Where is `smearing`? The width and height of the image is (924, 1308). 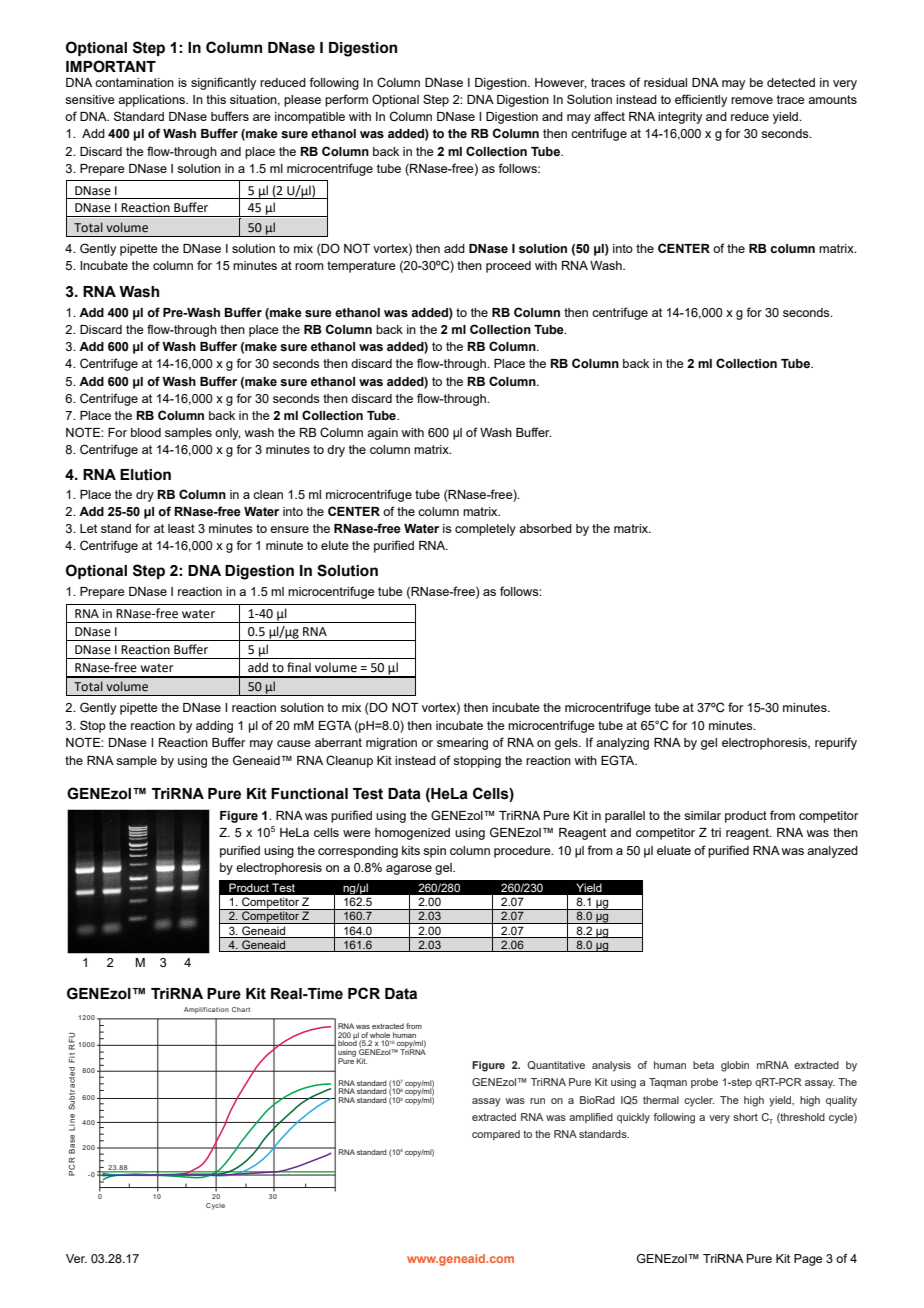
smearing is located at coordinates (462, 744).
